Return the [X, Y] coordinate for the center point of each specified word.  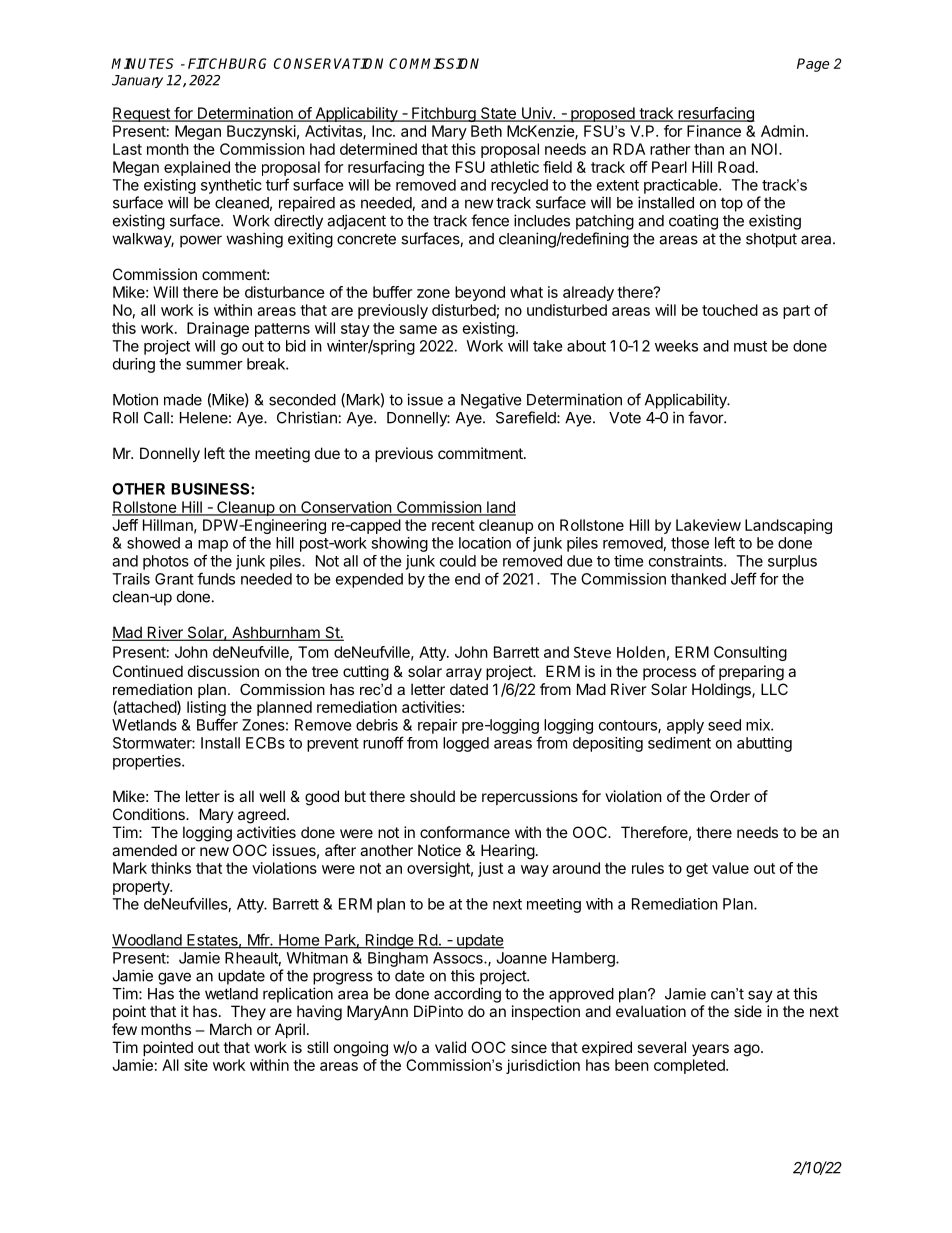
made [183, 400]
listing [206, 708]
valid [450, 1047]
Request [142, 114]
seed [724, 725]
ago [748, 1050]
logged [466, 744]
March [231, 1029]
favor [706, 417]
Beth [486, 131]
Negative [491, 401]
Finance [714, 131]
